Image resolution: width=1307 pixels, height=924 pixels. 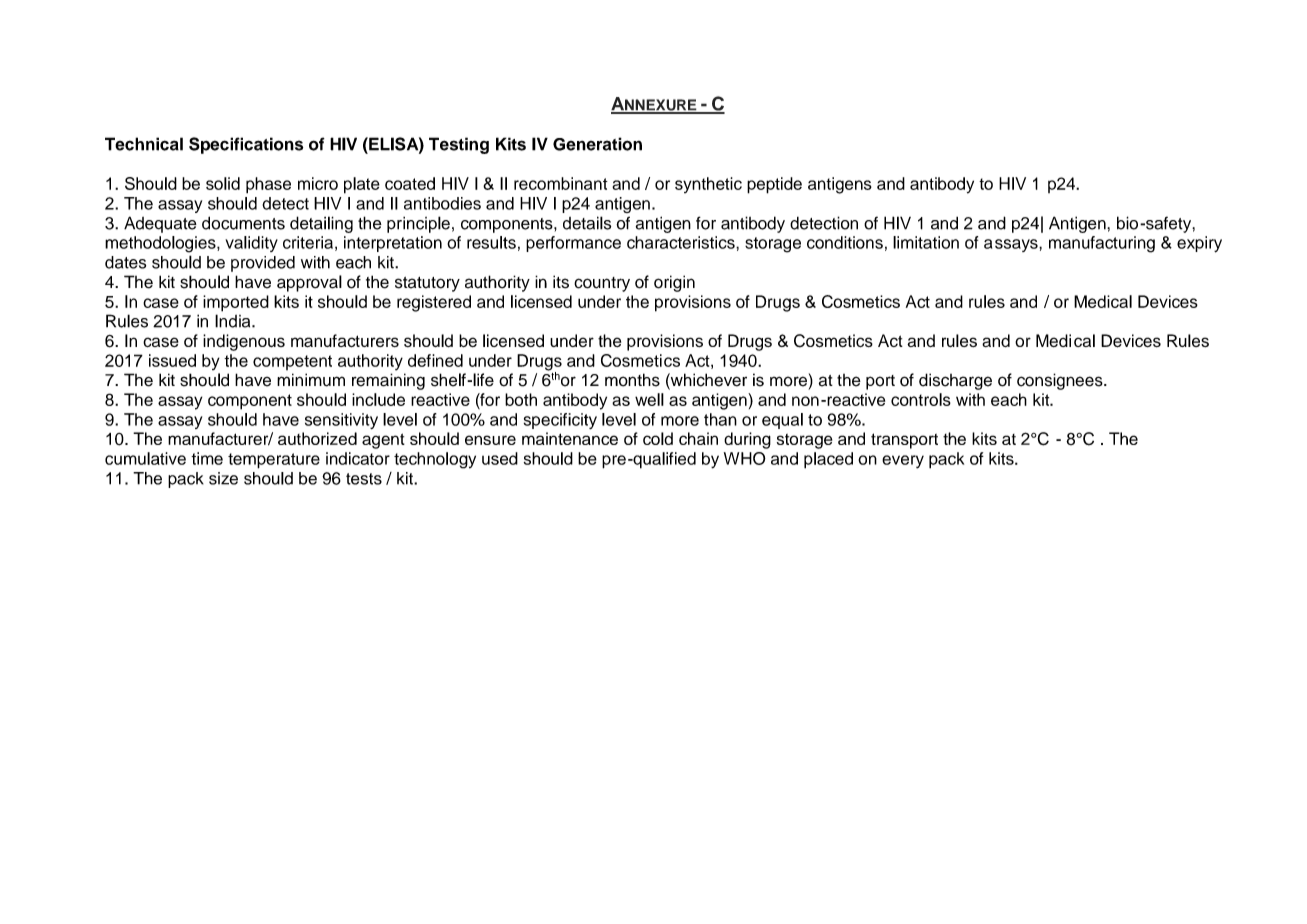 I want to click on discharge, so click(x=955, y=381).
